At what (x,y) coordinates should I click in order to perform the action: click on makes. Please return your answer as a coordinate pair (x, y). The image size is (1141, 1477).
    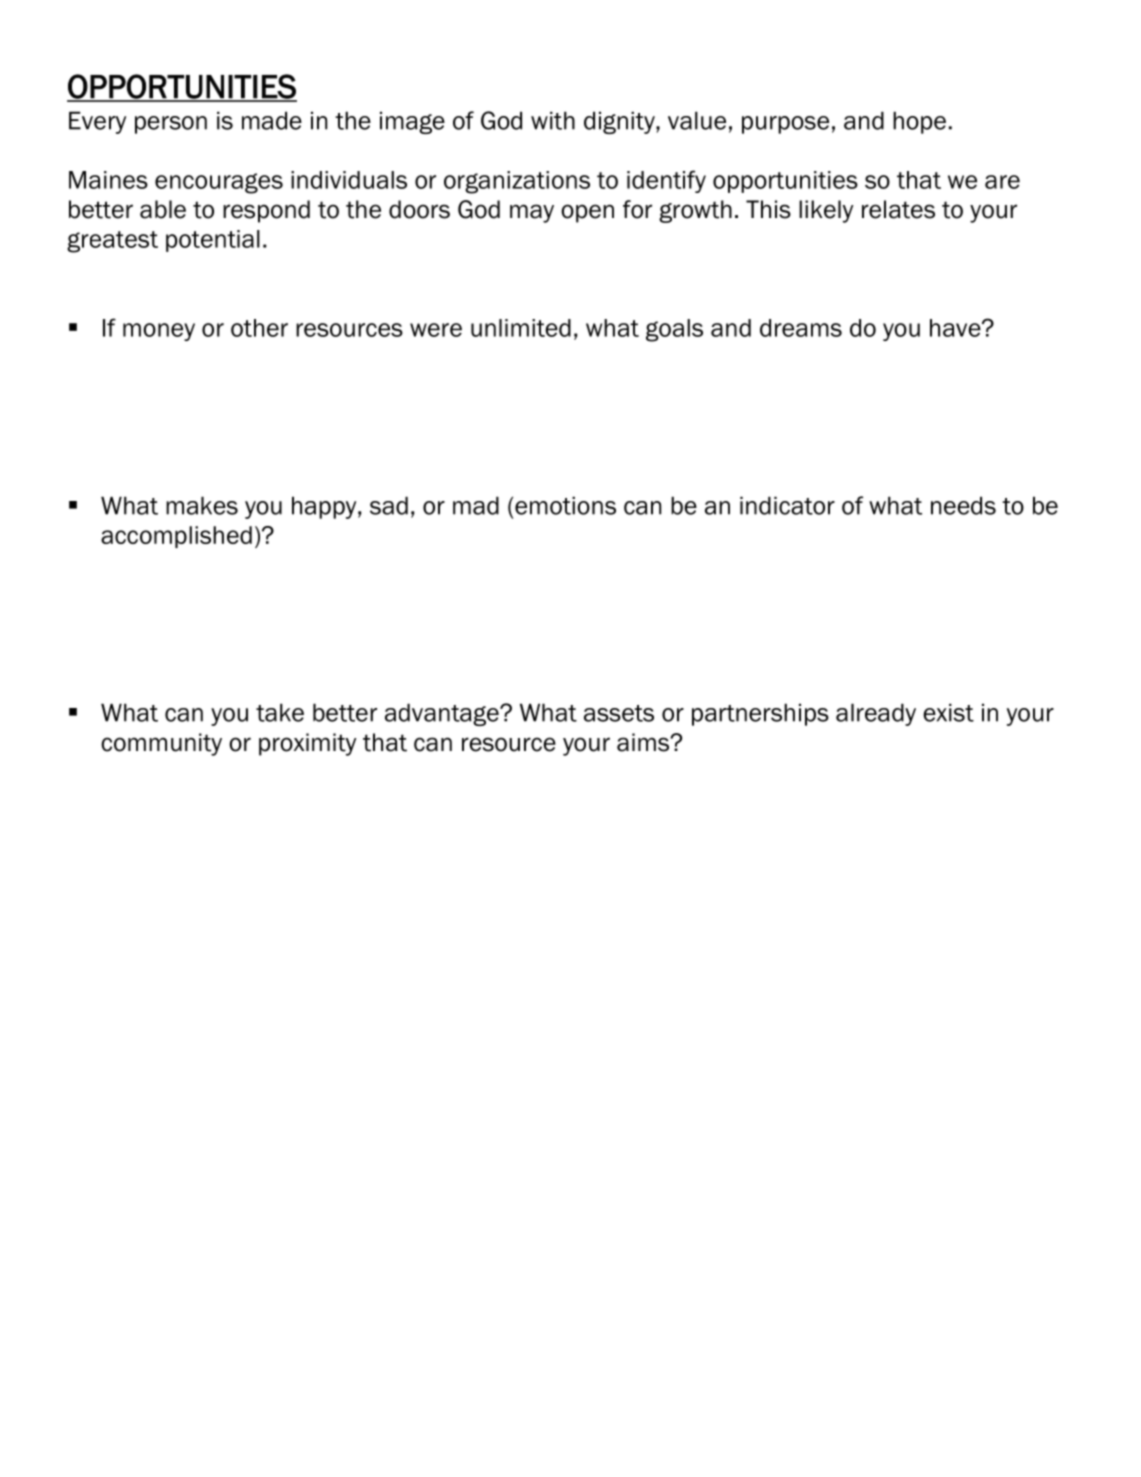
    Looking at the image, I should click on (202, 505).
